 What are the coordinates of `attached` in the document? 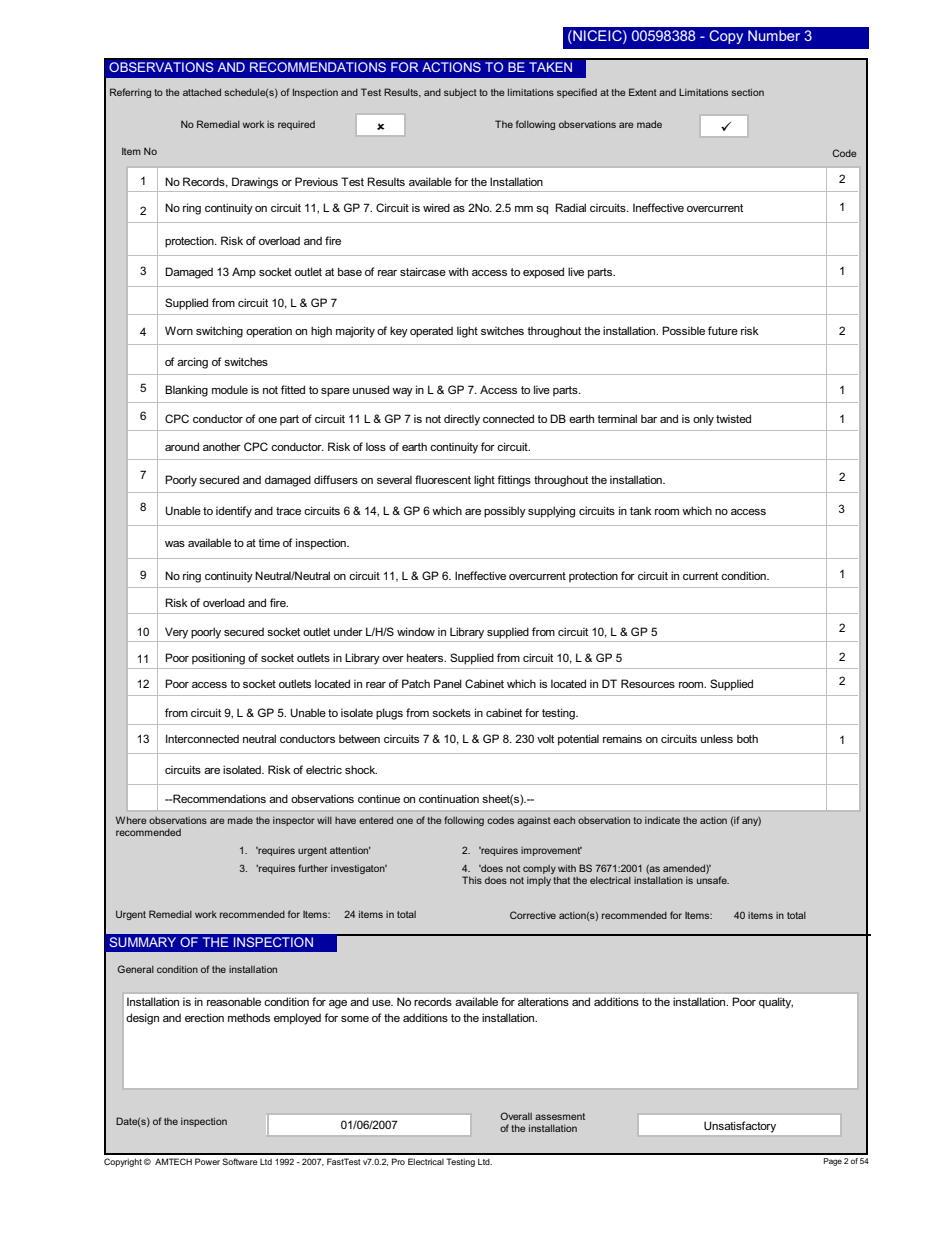 It's located at (202, 92).
